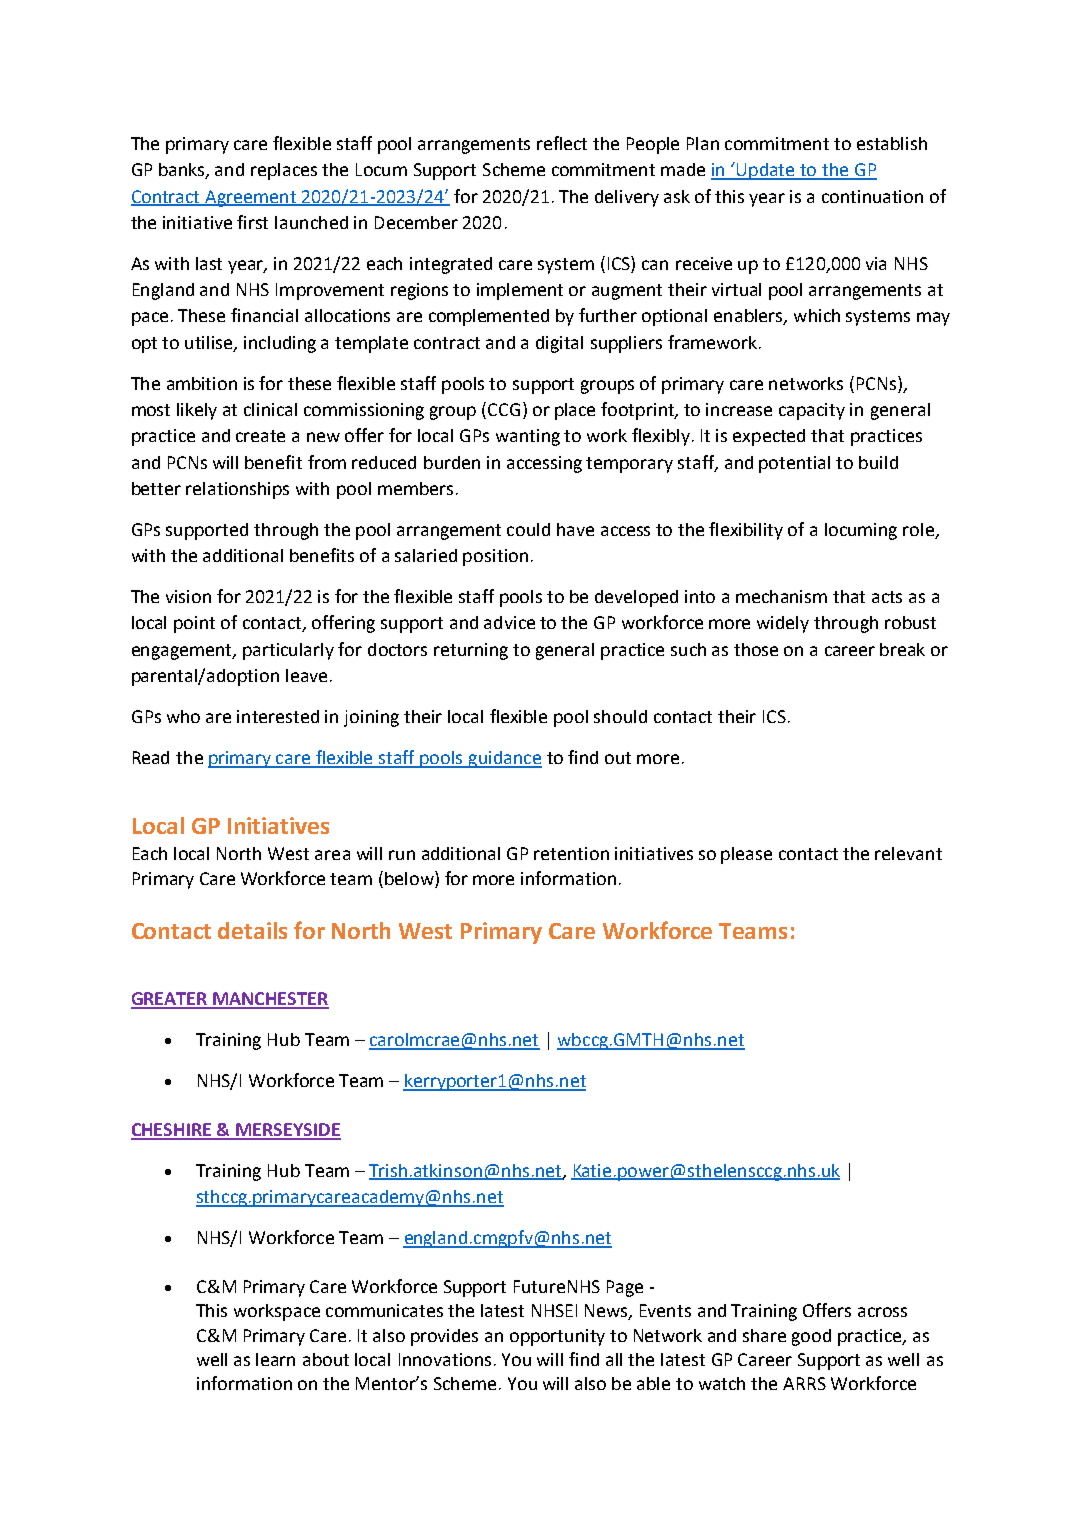  I want to click on guidance, so click(504, 759).
